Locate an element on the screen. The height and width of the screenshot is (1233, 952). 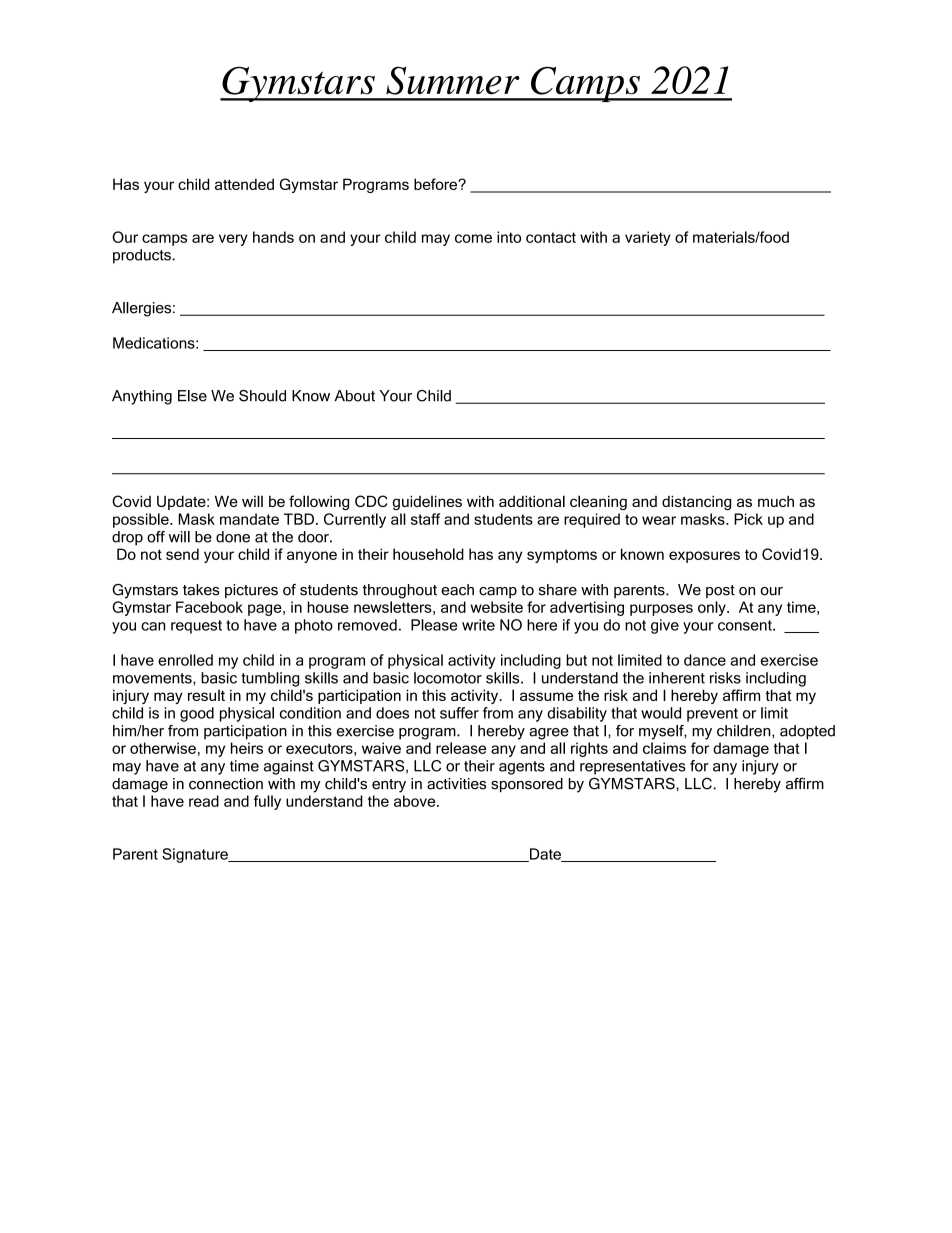
Else is located at coordinates (192, 396).
